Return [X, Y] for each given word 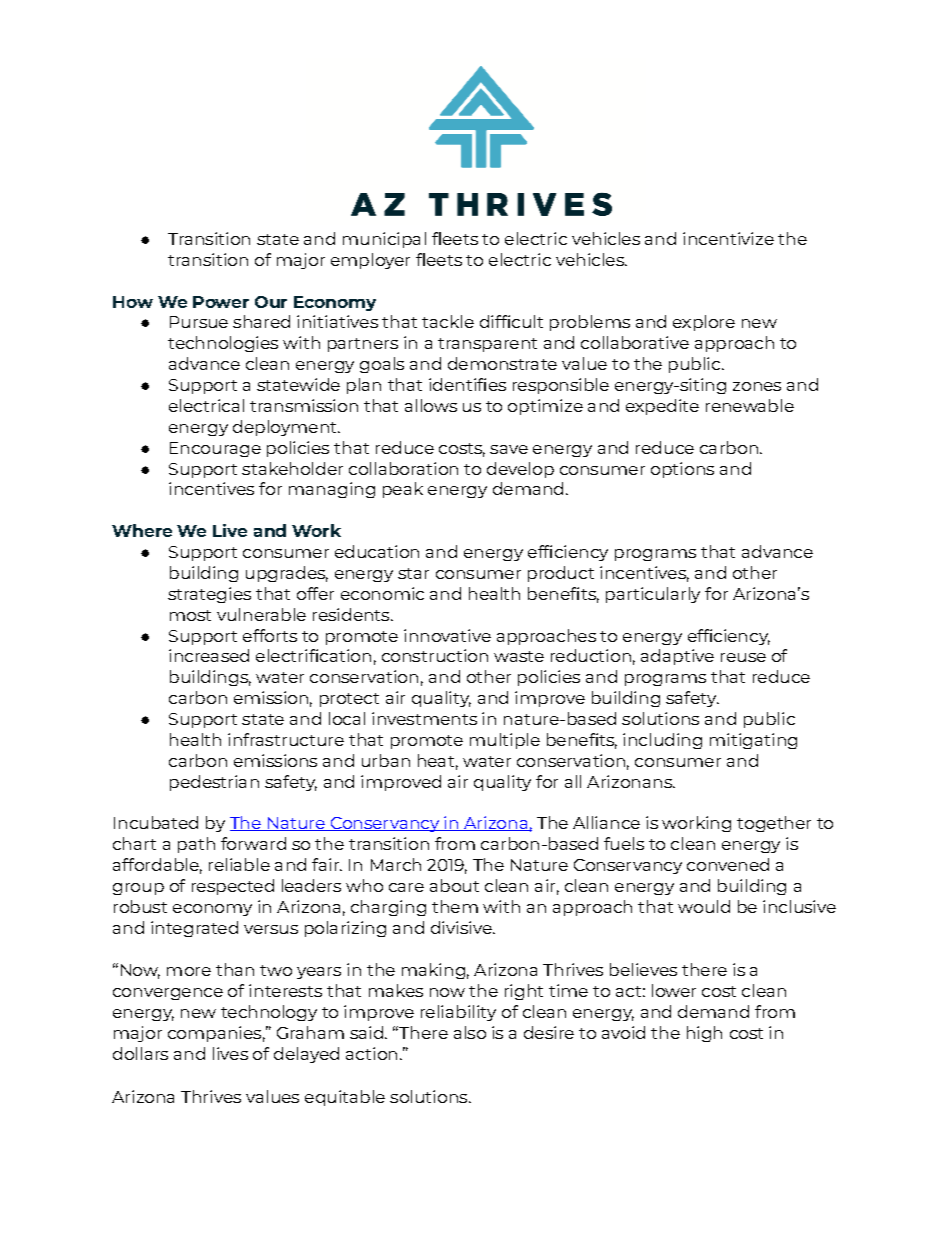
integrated [194, 929]
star [413, 573]
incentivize [728, 238]
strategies [209, 595]
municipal [384, 240]
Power [221, 302]
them [455, 906]
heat [436, 760]
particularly [653, 595]
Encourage [215, 449]
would [704, 906]
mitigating [753, 741]
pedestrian [214, 783]
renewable [750, 405]
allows [431, 405]
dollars [140, 1053]
